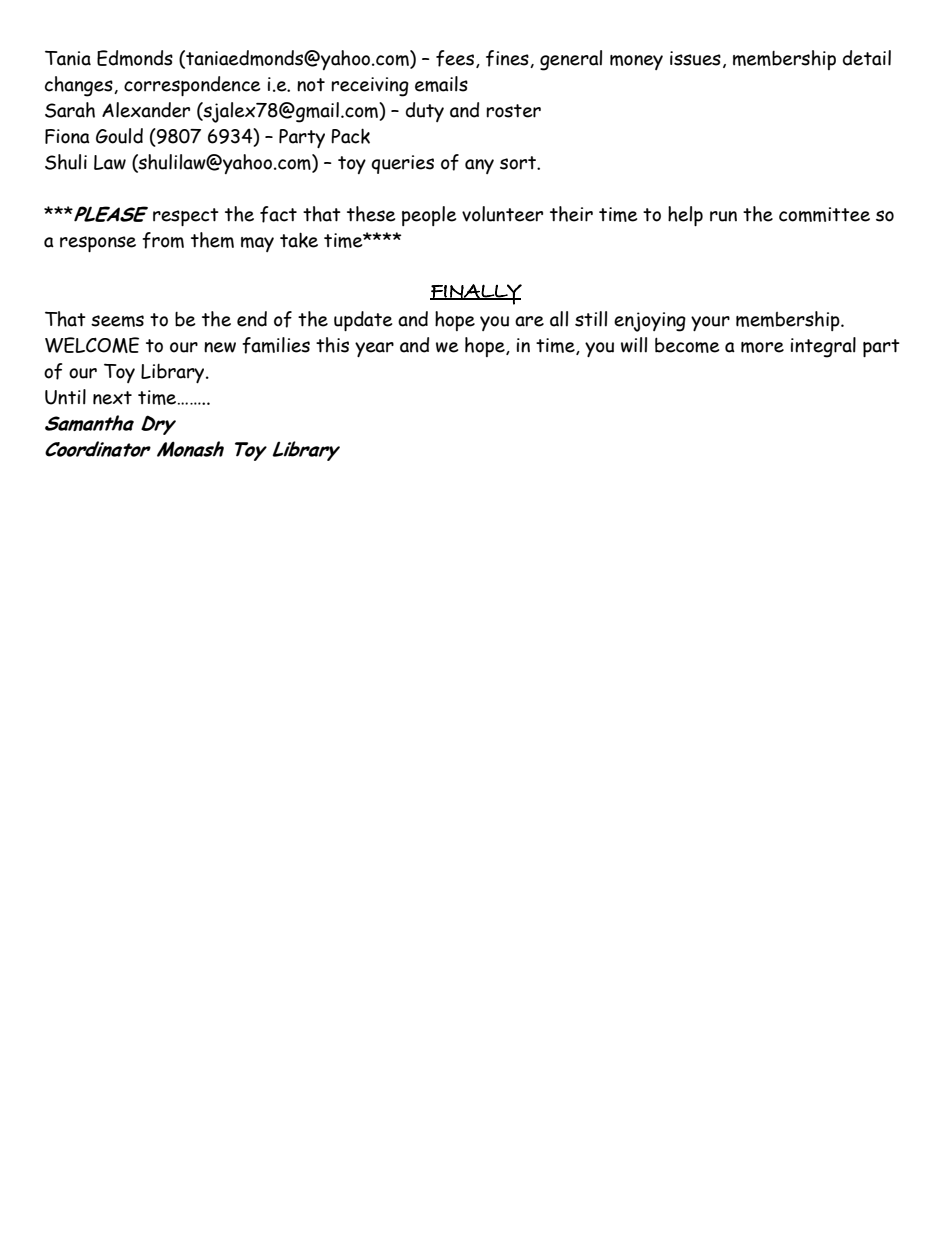  What do you see at coordinates (479, 166) in the image?
I see `any` at bounding box center [479, 166].
